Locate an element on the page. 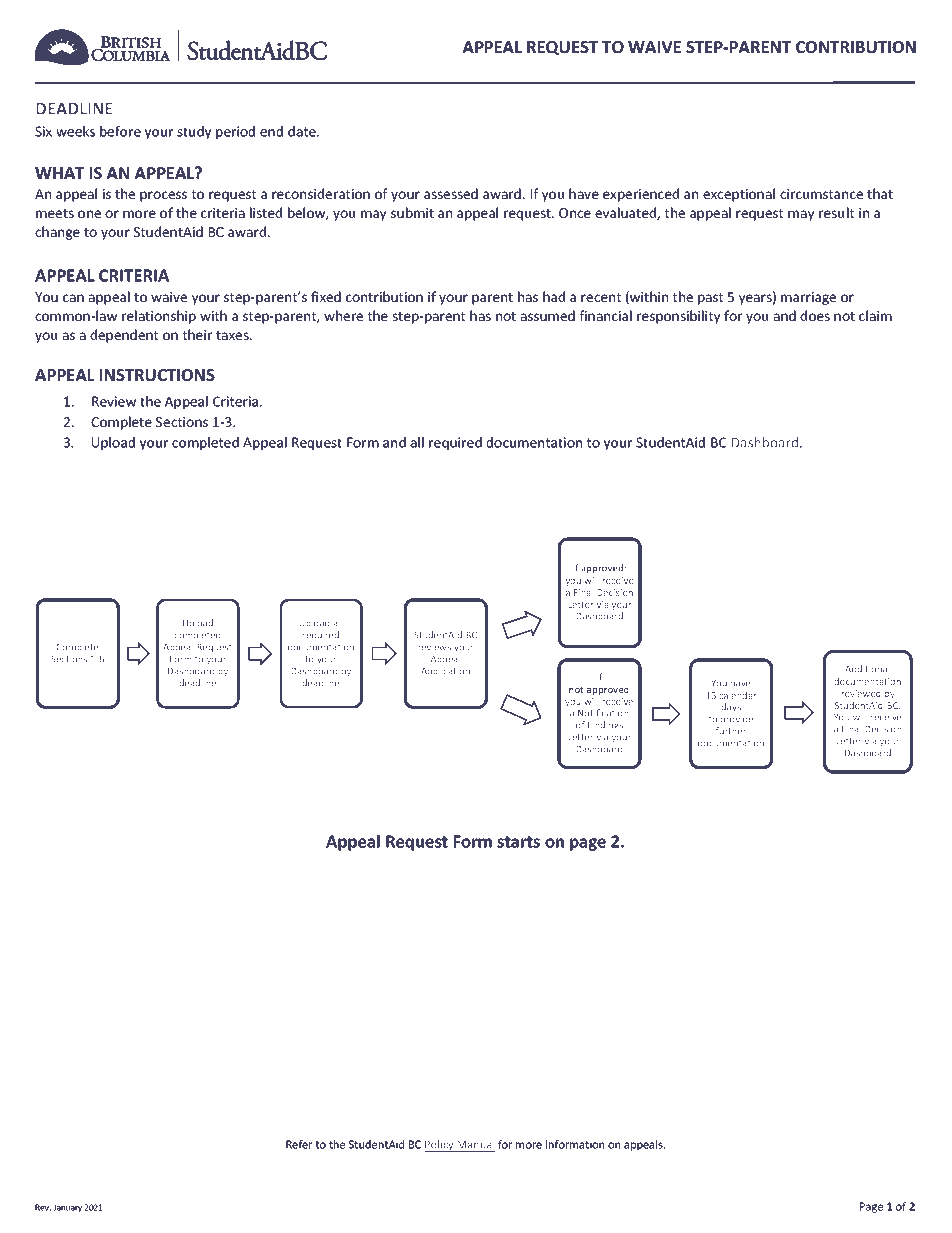 This document has height=1233, width=952. Notification is located at coordinates (603, 713).
